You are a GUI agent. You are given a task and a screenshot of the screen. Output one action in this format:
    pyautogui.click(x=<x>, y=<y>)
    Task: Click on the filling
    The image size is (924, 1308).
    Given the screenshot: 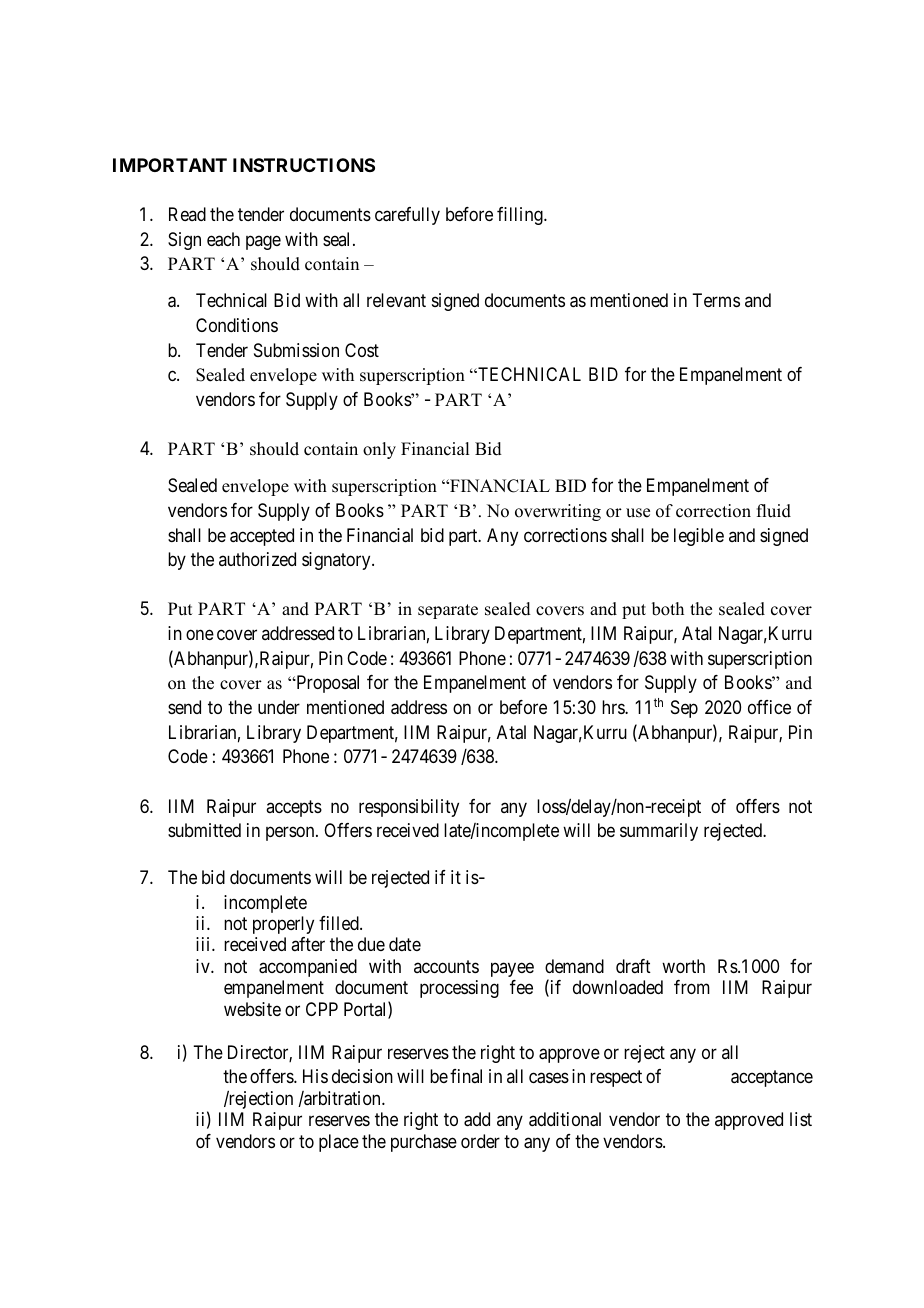 What is the action you would take?
    pyautogui.click(x=521, y=216)
